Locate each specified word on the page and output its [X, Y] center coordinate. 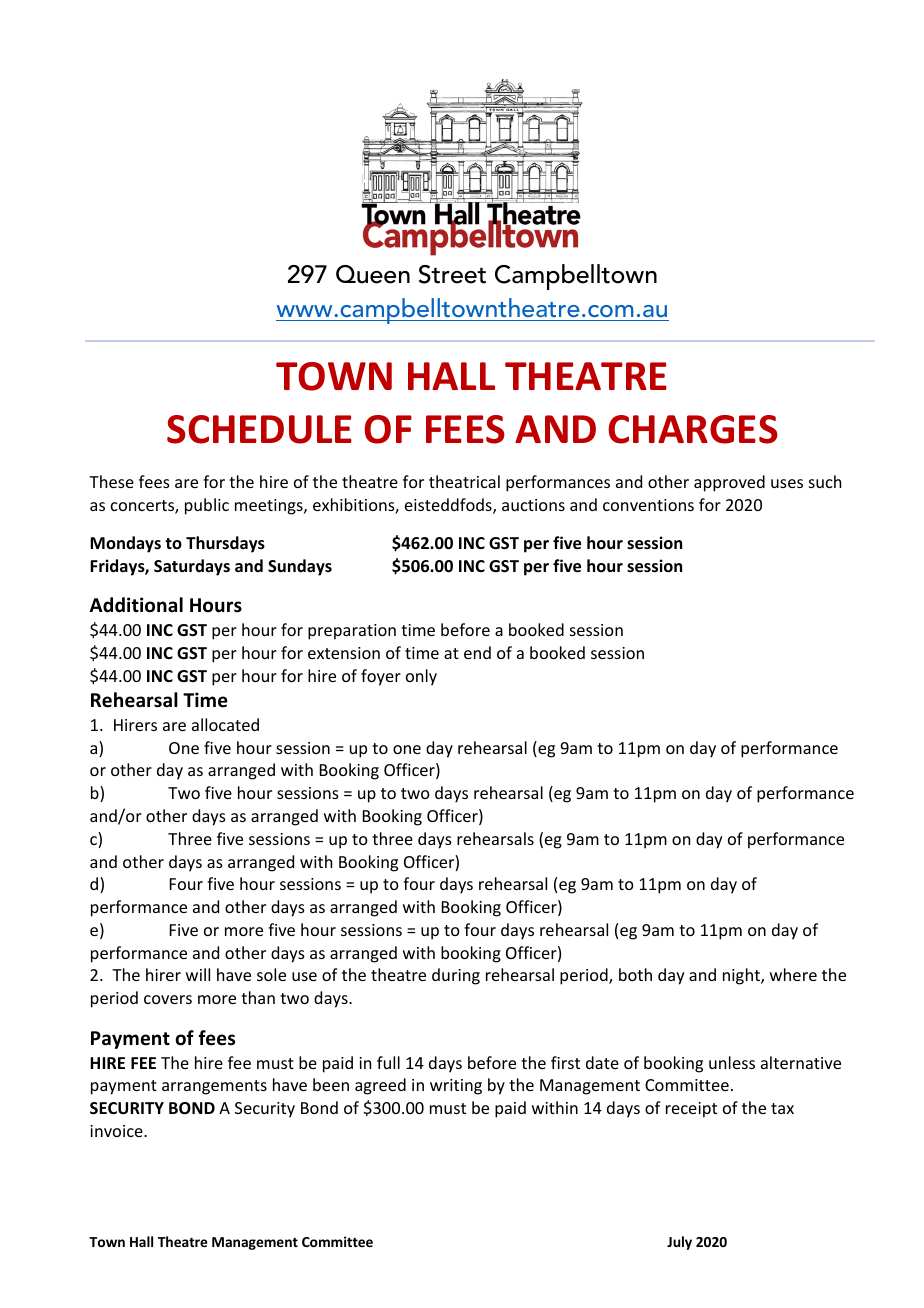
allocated [225, 724]
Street [452, 274]
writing [456, 1087]
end [477, 652]
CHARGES [693, 429]
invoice [117, 1131]
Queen [373, 274]
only [421, 677]
